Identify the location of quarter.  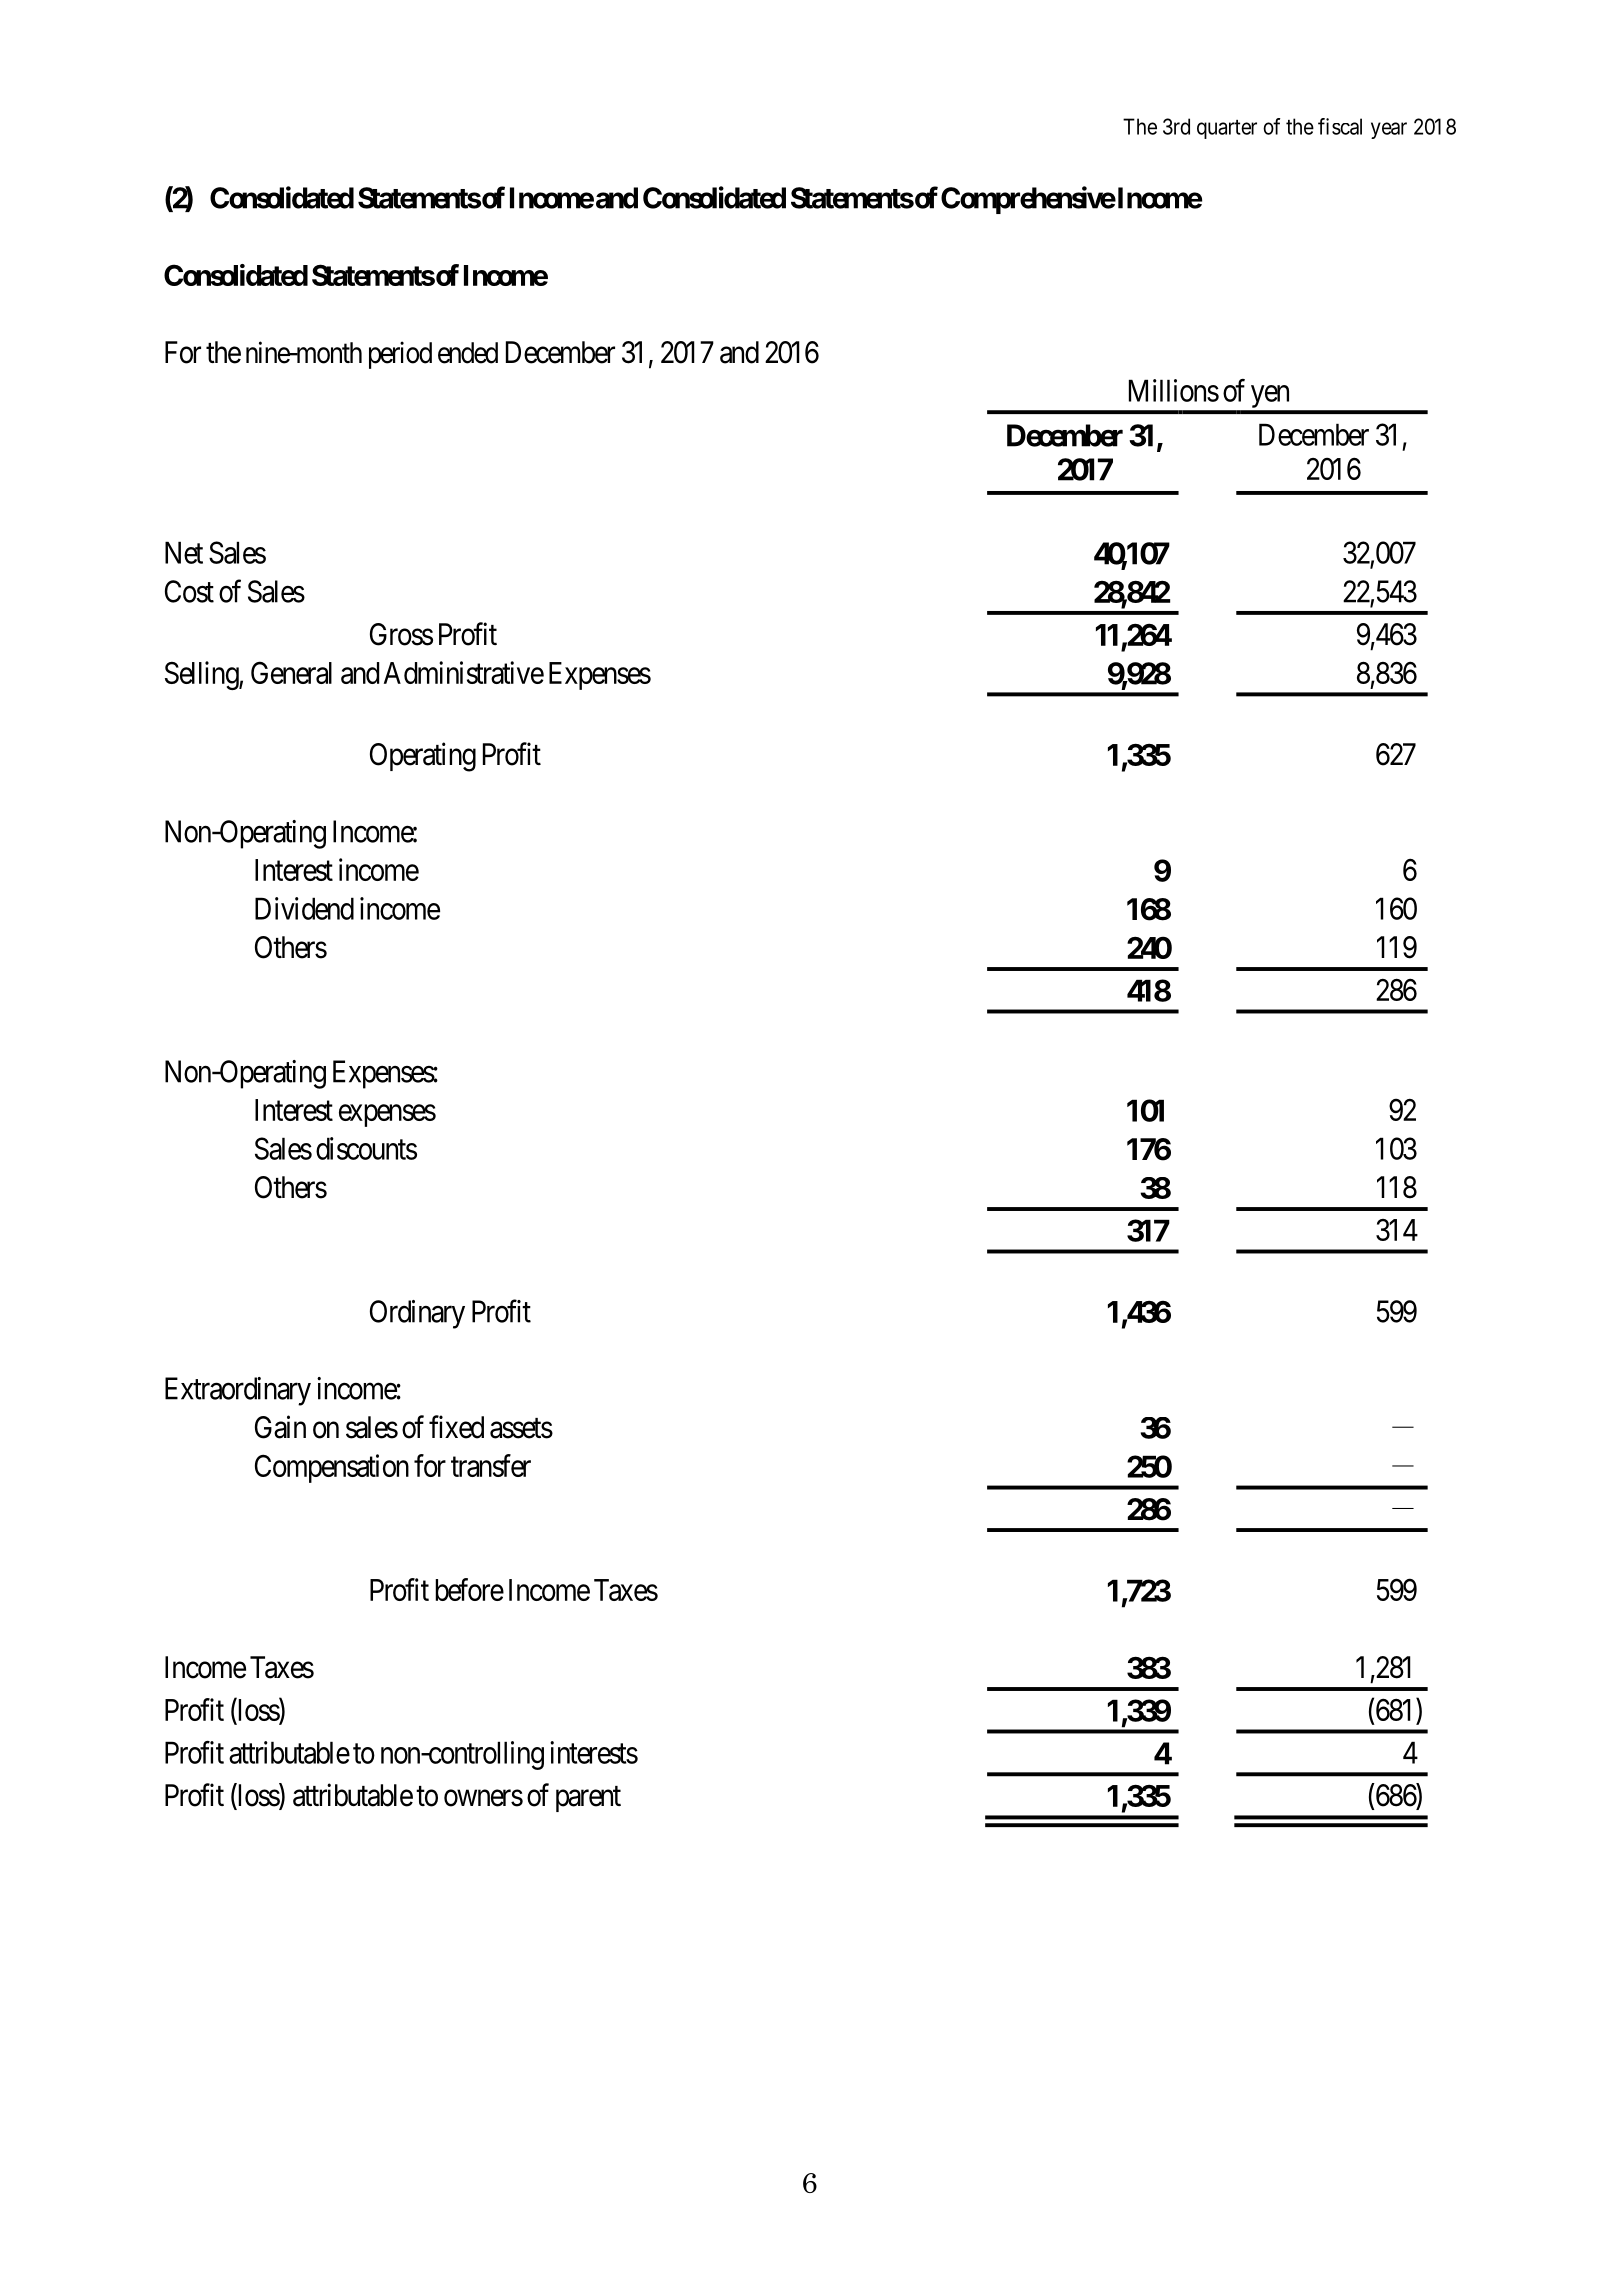
(1227, 129).
